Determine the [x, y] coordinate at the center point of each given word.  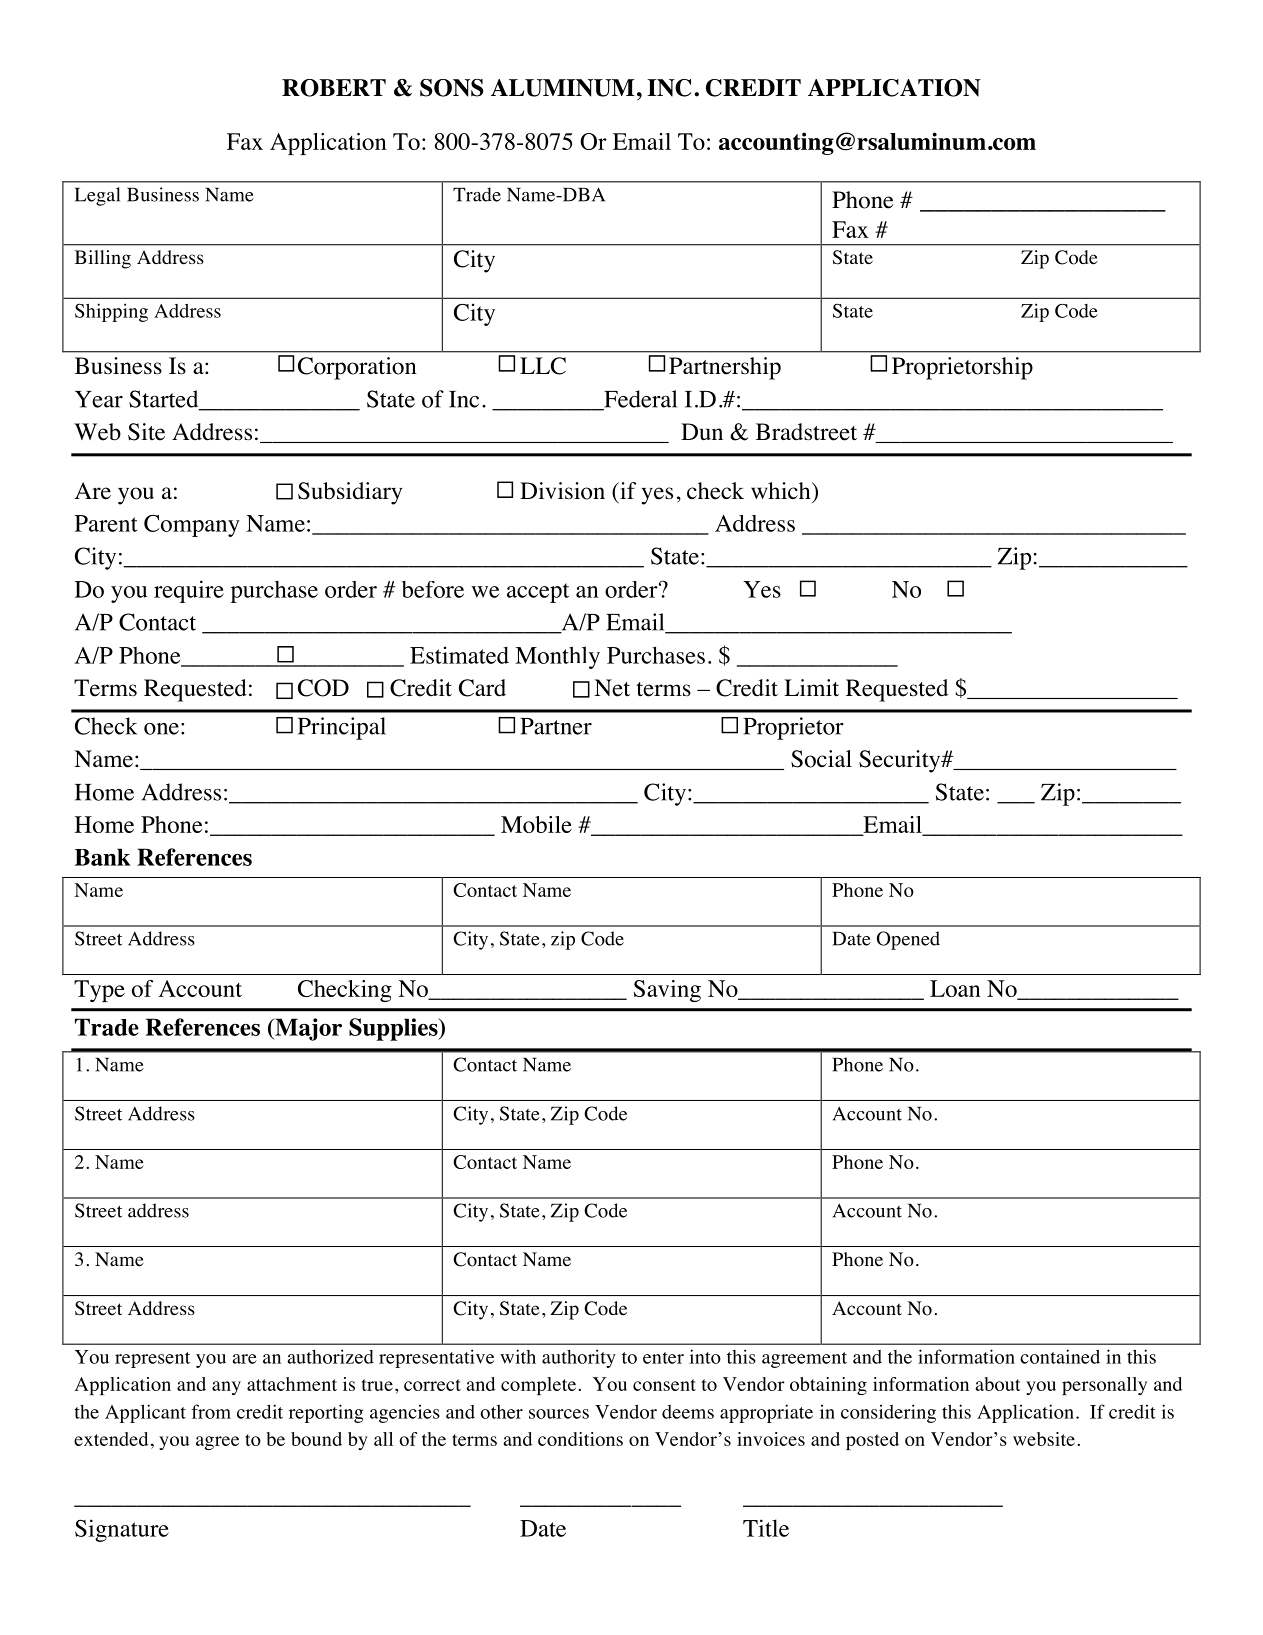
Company [192, 526]
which [782, 491]
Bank [102, 857]
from [211, 1411]
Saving [667, 991]
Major [307, 1029]
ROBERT [334, 88]
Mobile [536, 824]
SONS [451, 88]
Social [821, 759]
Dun [702, 431]
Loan [955, 988]
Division [562, 491]
